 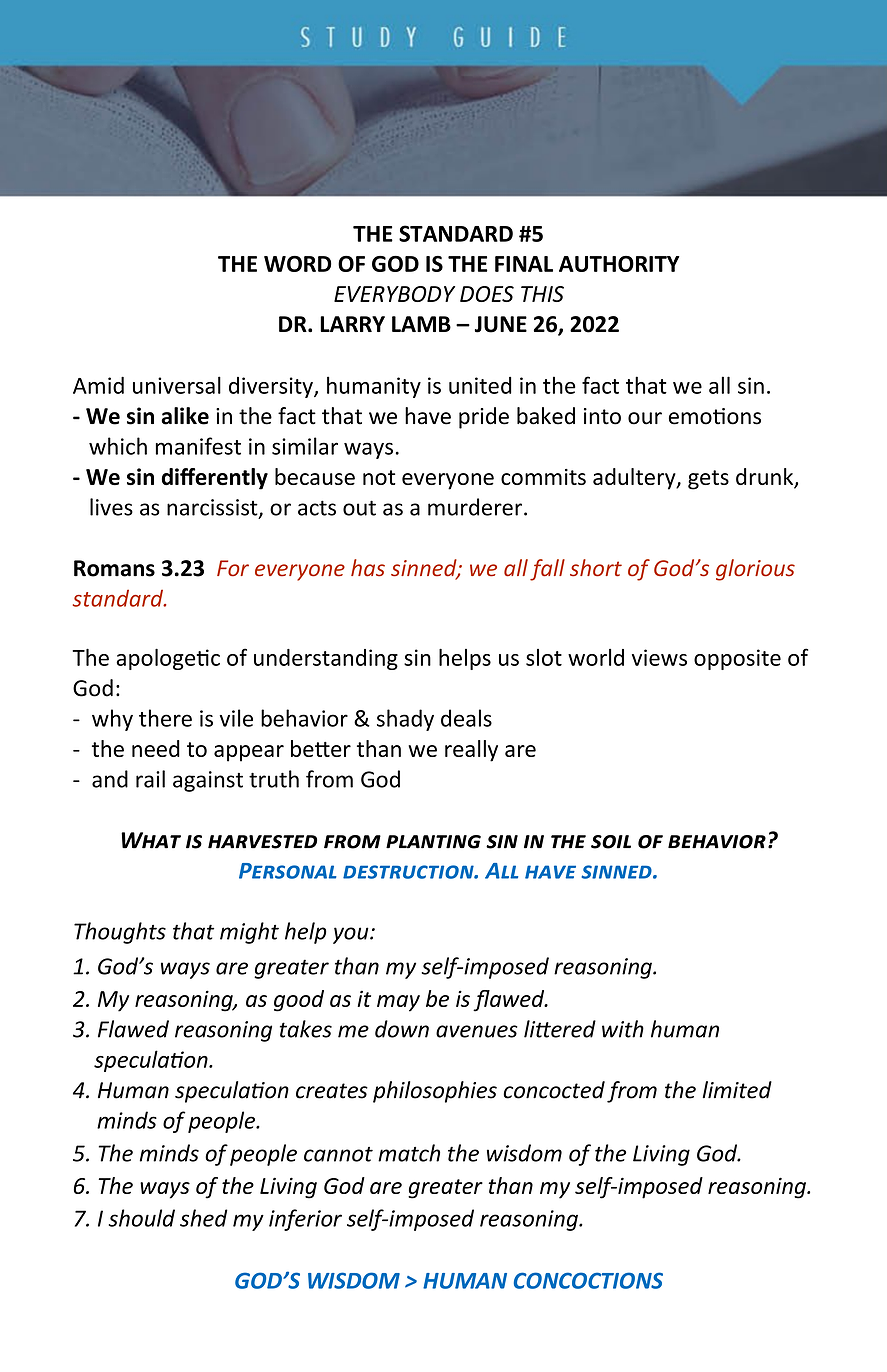 I want to click on narcissist, so click(x=213, y=508).
